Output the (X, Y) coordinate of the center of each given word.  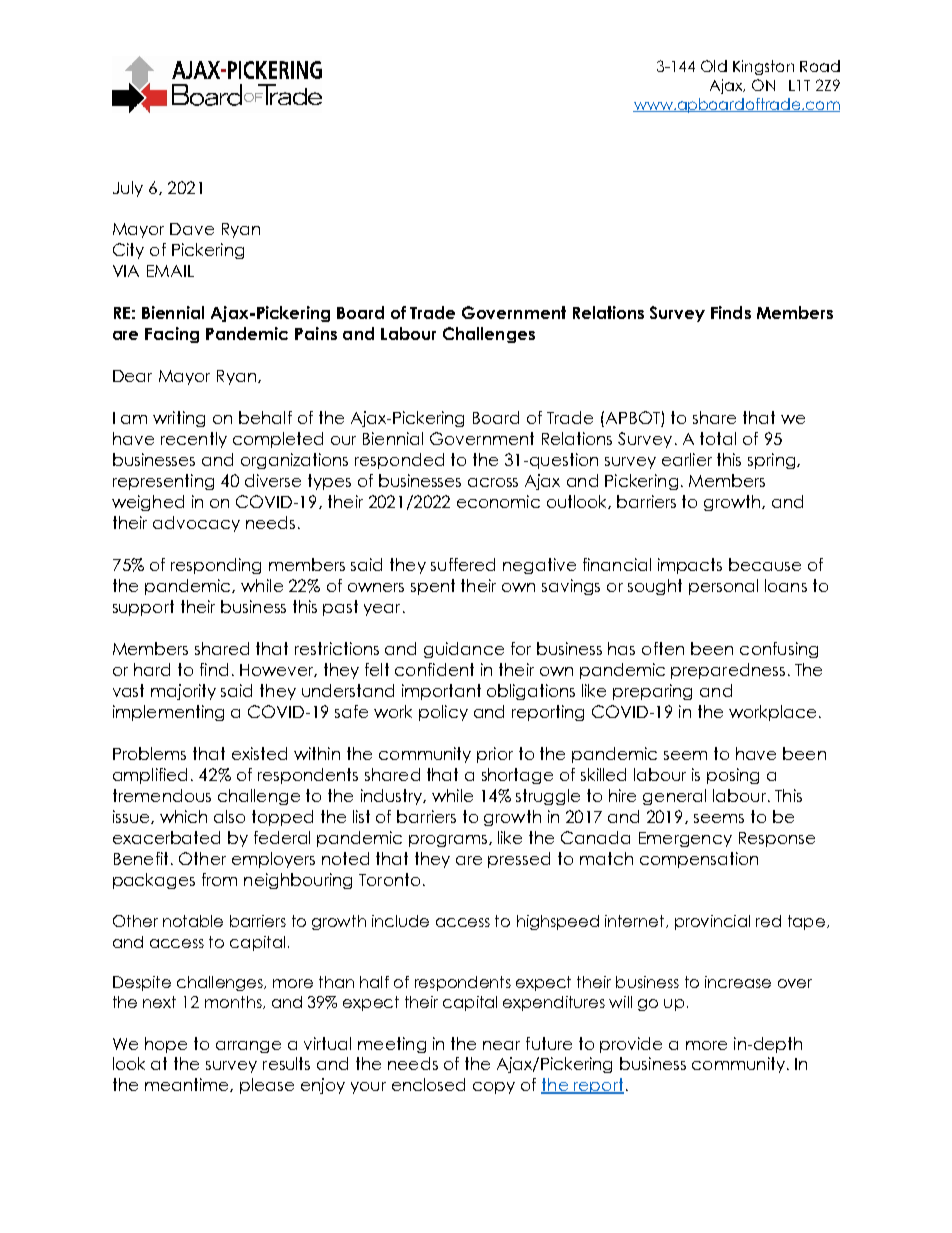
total (718, 438)
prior (495, 755)
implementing (168, 713)
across (493, 482)
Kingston (763, 67)
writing (179, 419)
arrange (248, 1047)
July (128, 189)
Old (714, 66)
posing (733, 776)
